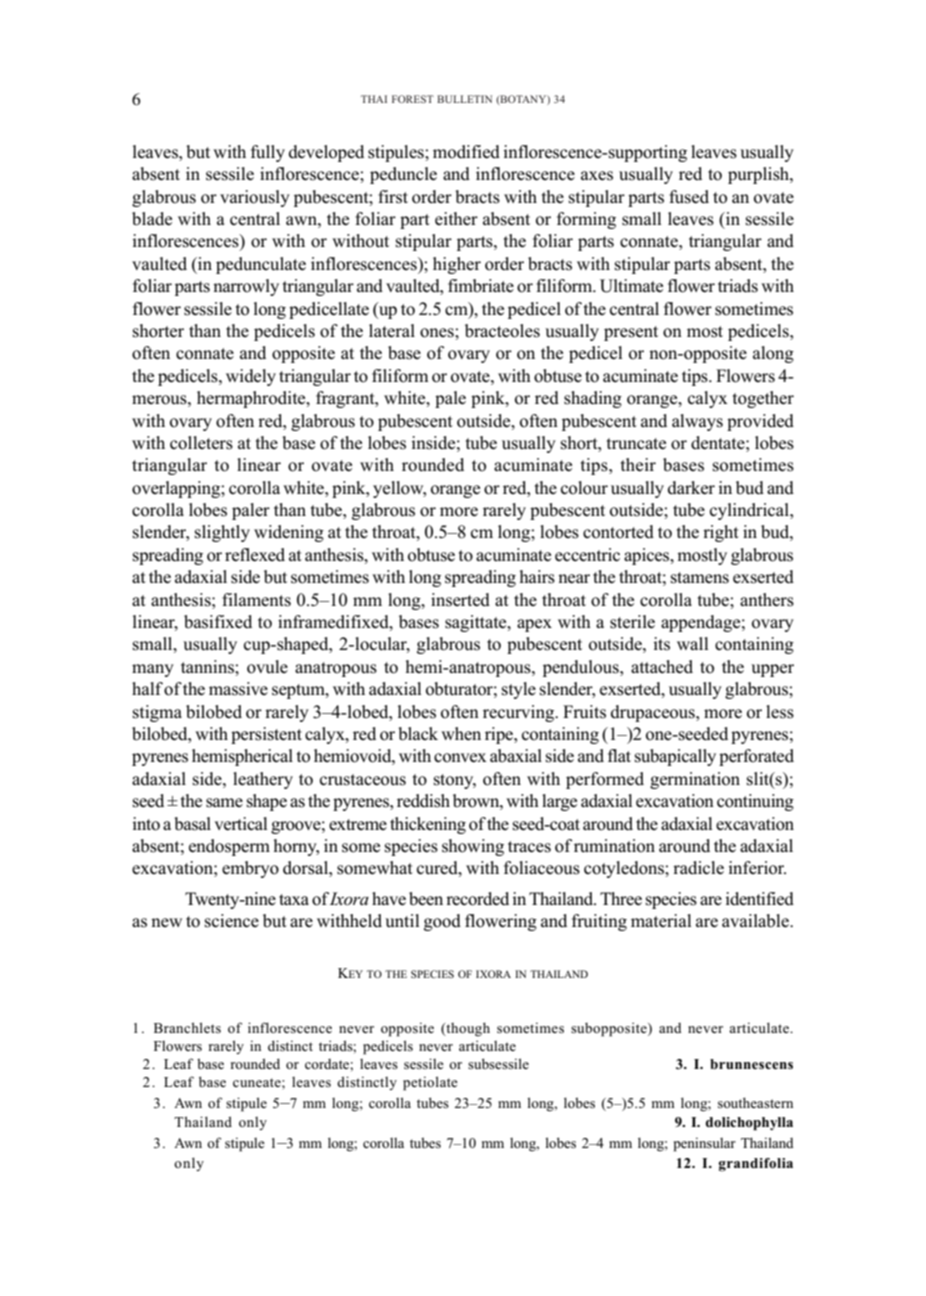 This screenshot has width=926, height=1296. Describe the element at coordinates (442, 922) in the screenshot. I see `good` at that location.
